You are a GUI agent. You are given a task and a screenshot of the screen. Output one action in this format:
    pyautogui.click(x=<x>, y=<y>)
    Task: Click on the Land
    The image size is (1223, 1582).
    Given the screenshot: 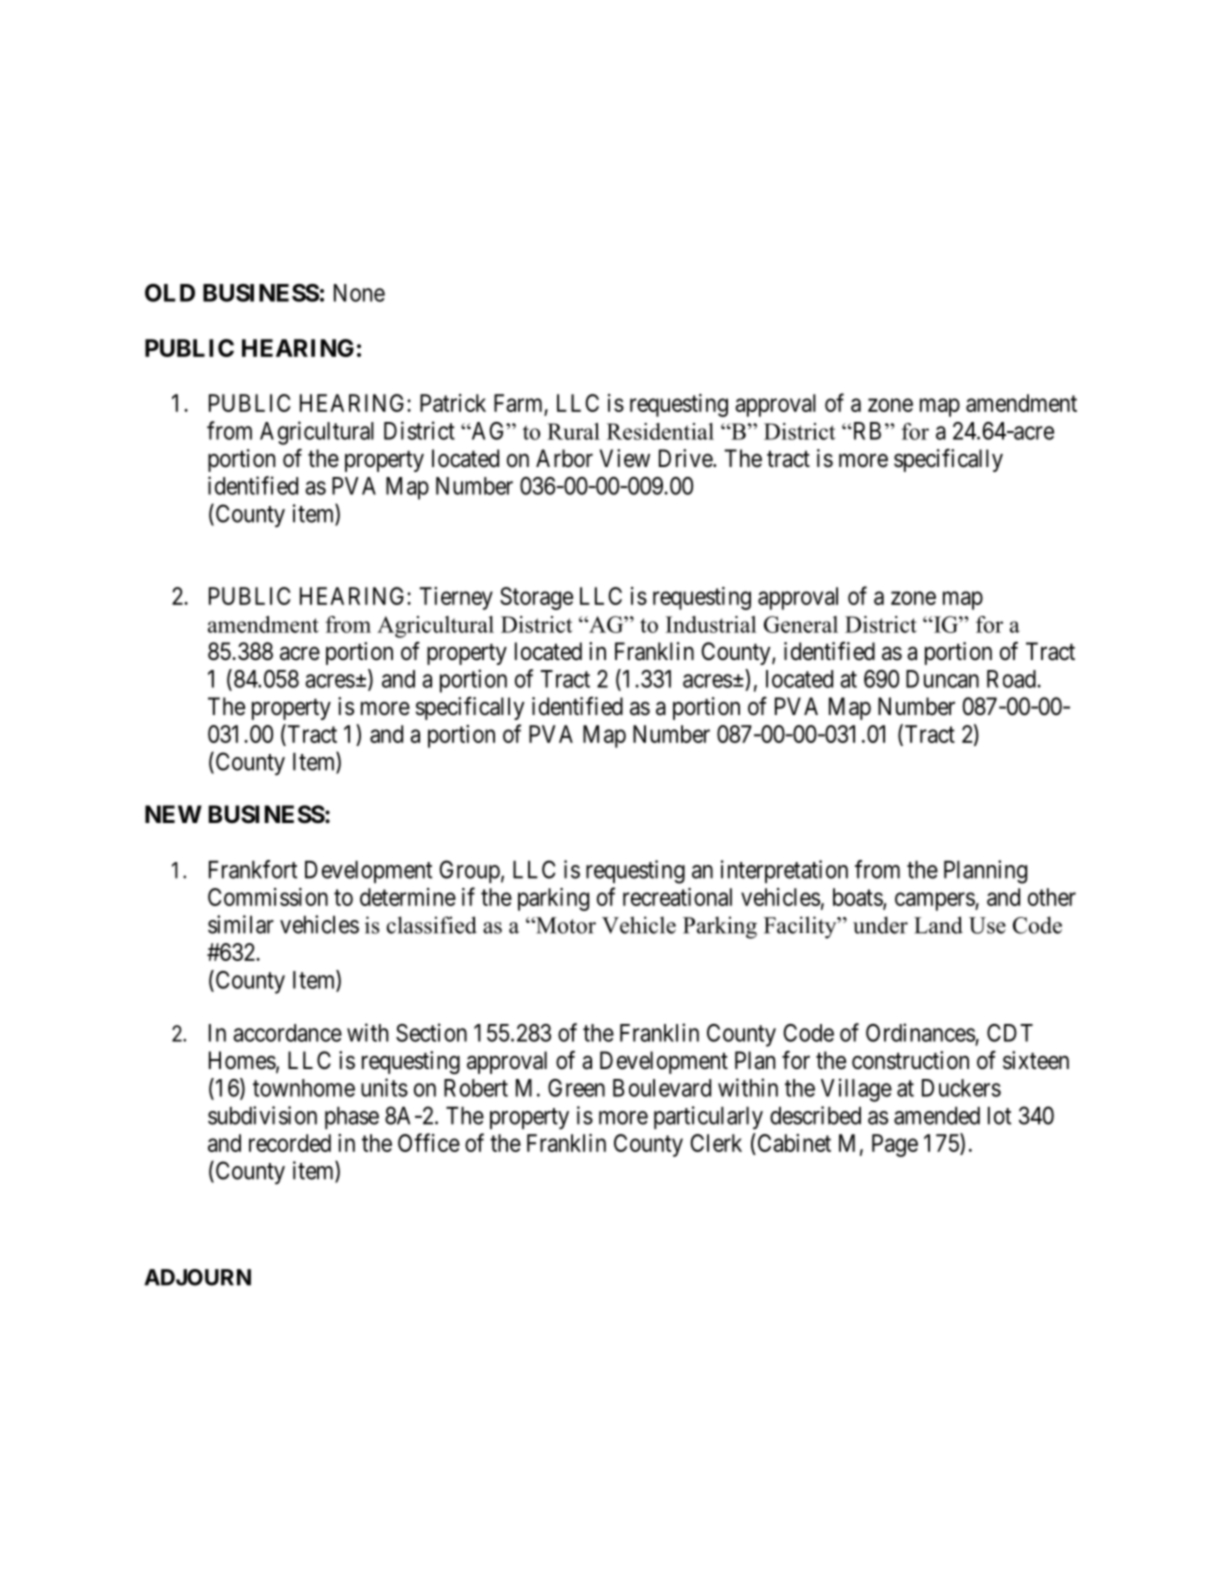 What is the action you would take?
    pyautogui.click(x=938, y=925)
